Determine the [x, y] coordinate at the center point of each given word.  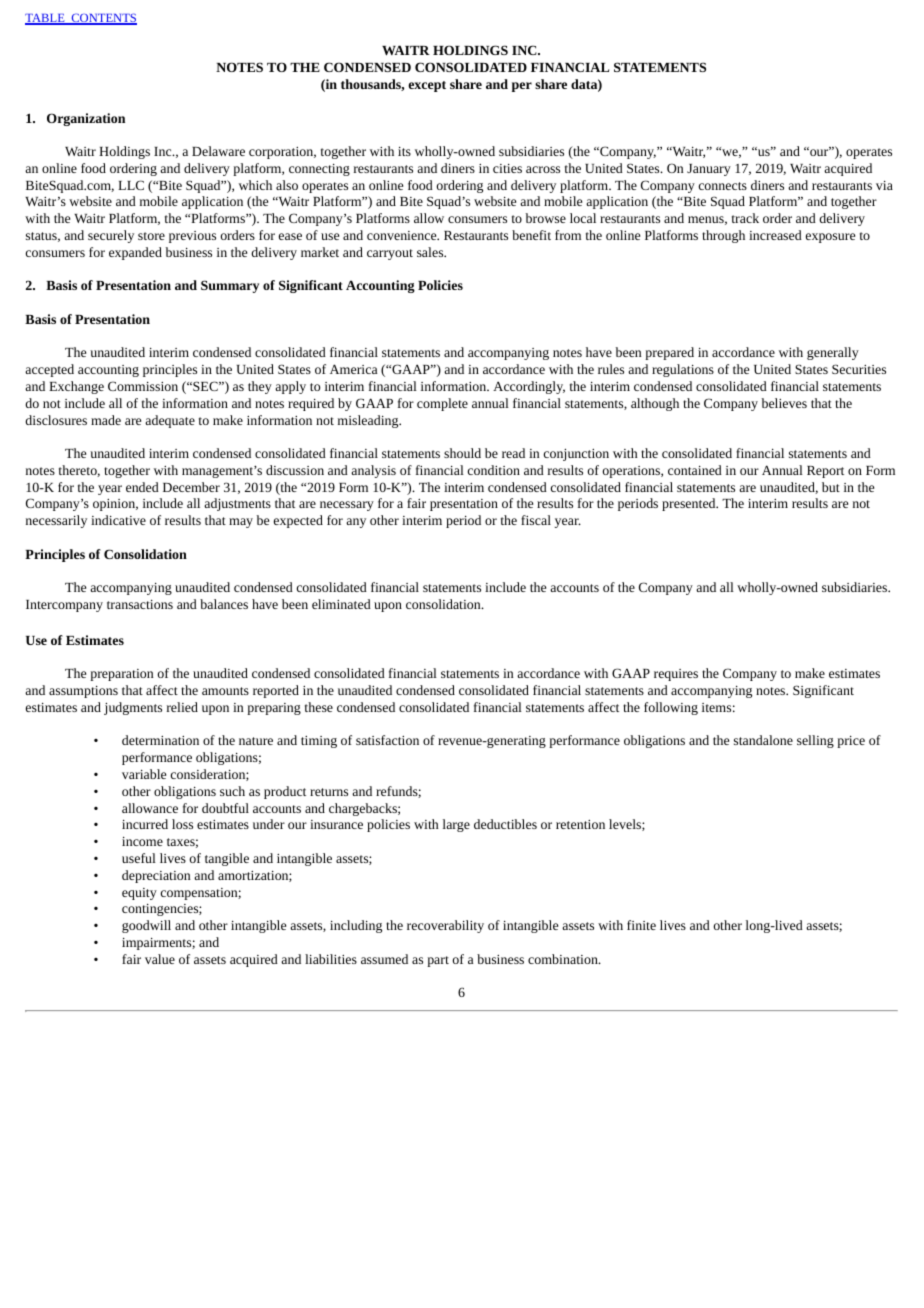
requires [676, 675]
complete [442, 404]
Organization [86, 119]
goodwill [146, 926]
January [709, 170]
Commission [143, 386]
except [427, 86]
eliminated [341, 604]
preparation [121, 675]
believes [784, 403]
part [438, 961]
